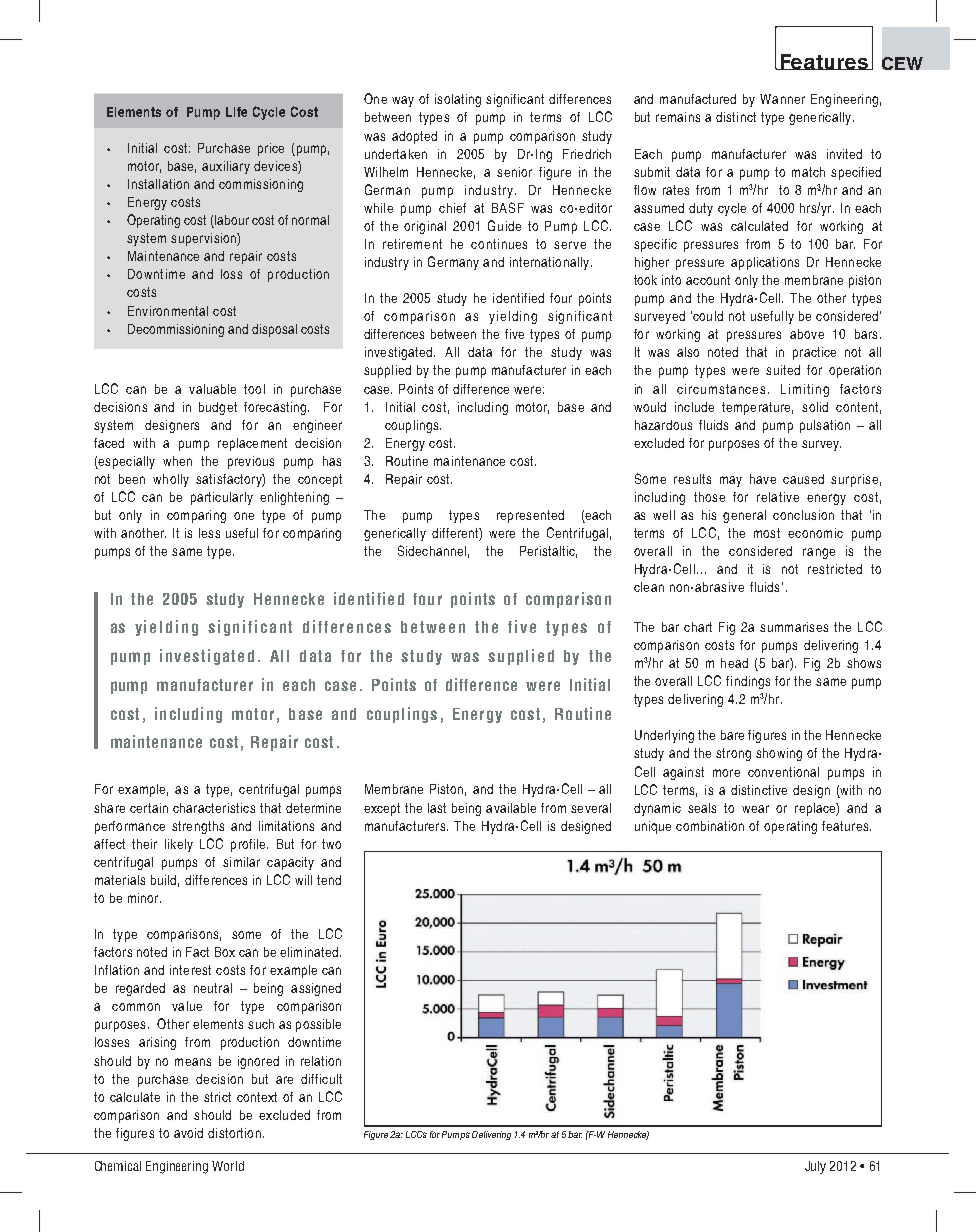 The image size is (976, 1232). I want to click on summarises, so click(794, 627).
